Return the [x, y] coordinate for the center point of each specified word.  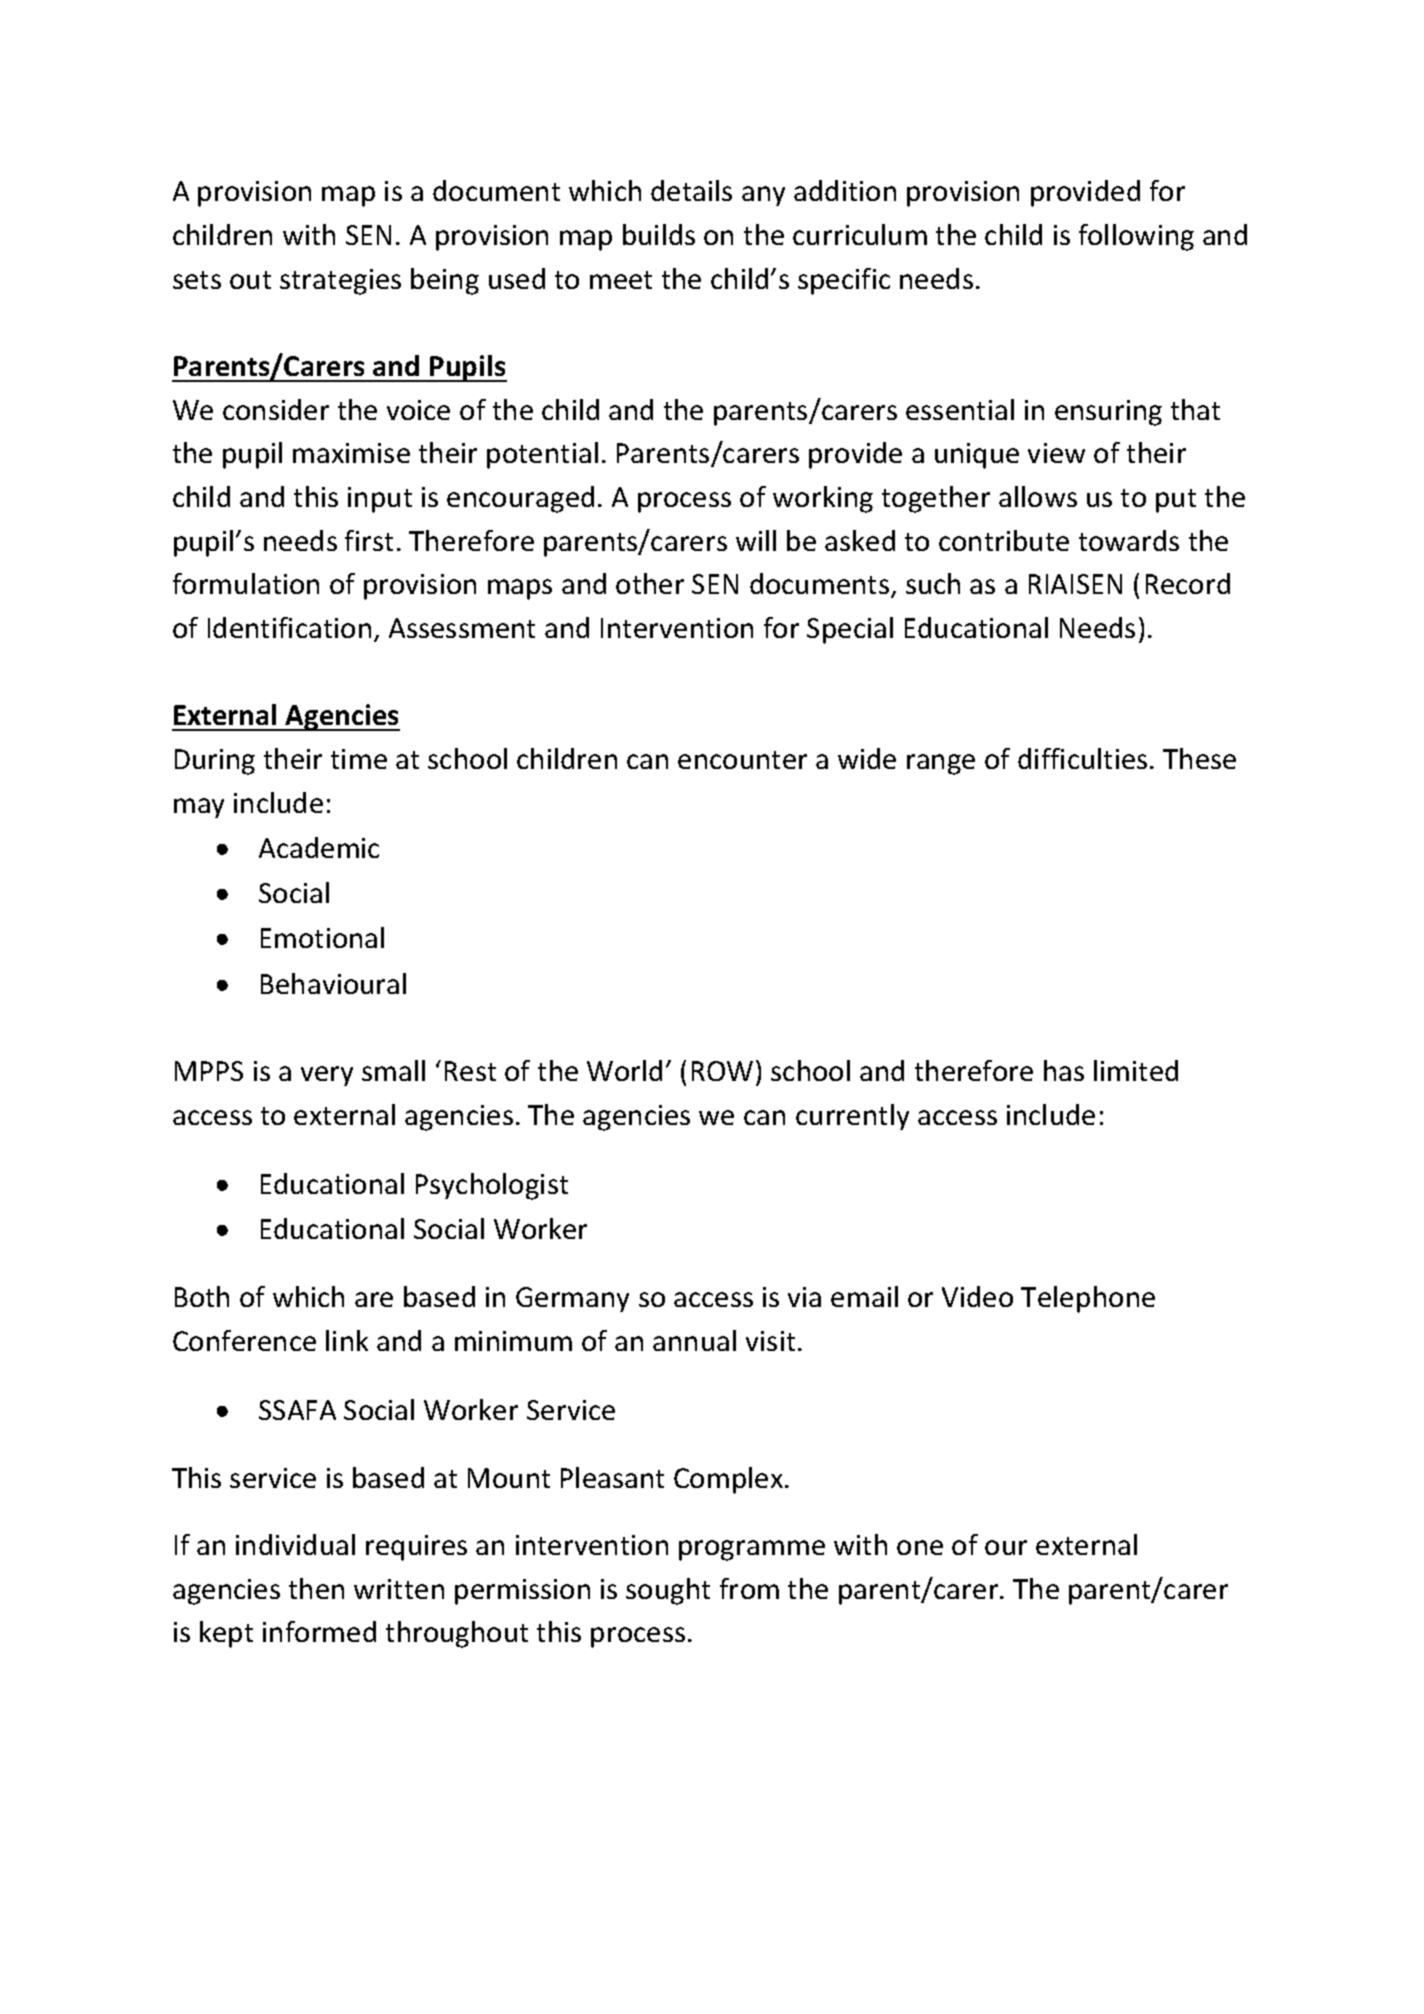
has [1064, 1070]
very [327, 1076]
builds [659, 234]
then [316, 1588]
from [749, 1588]
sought [668, 1591]
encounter [742, 760]
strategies [340, 282]
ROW [722, 1071]
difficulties [1082, 758]
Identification [289, 627]
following [1136, 237]
